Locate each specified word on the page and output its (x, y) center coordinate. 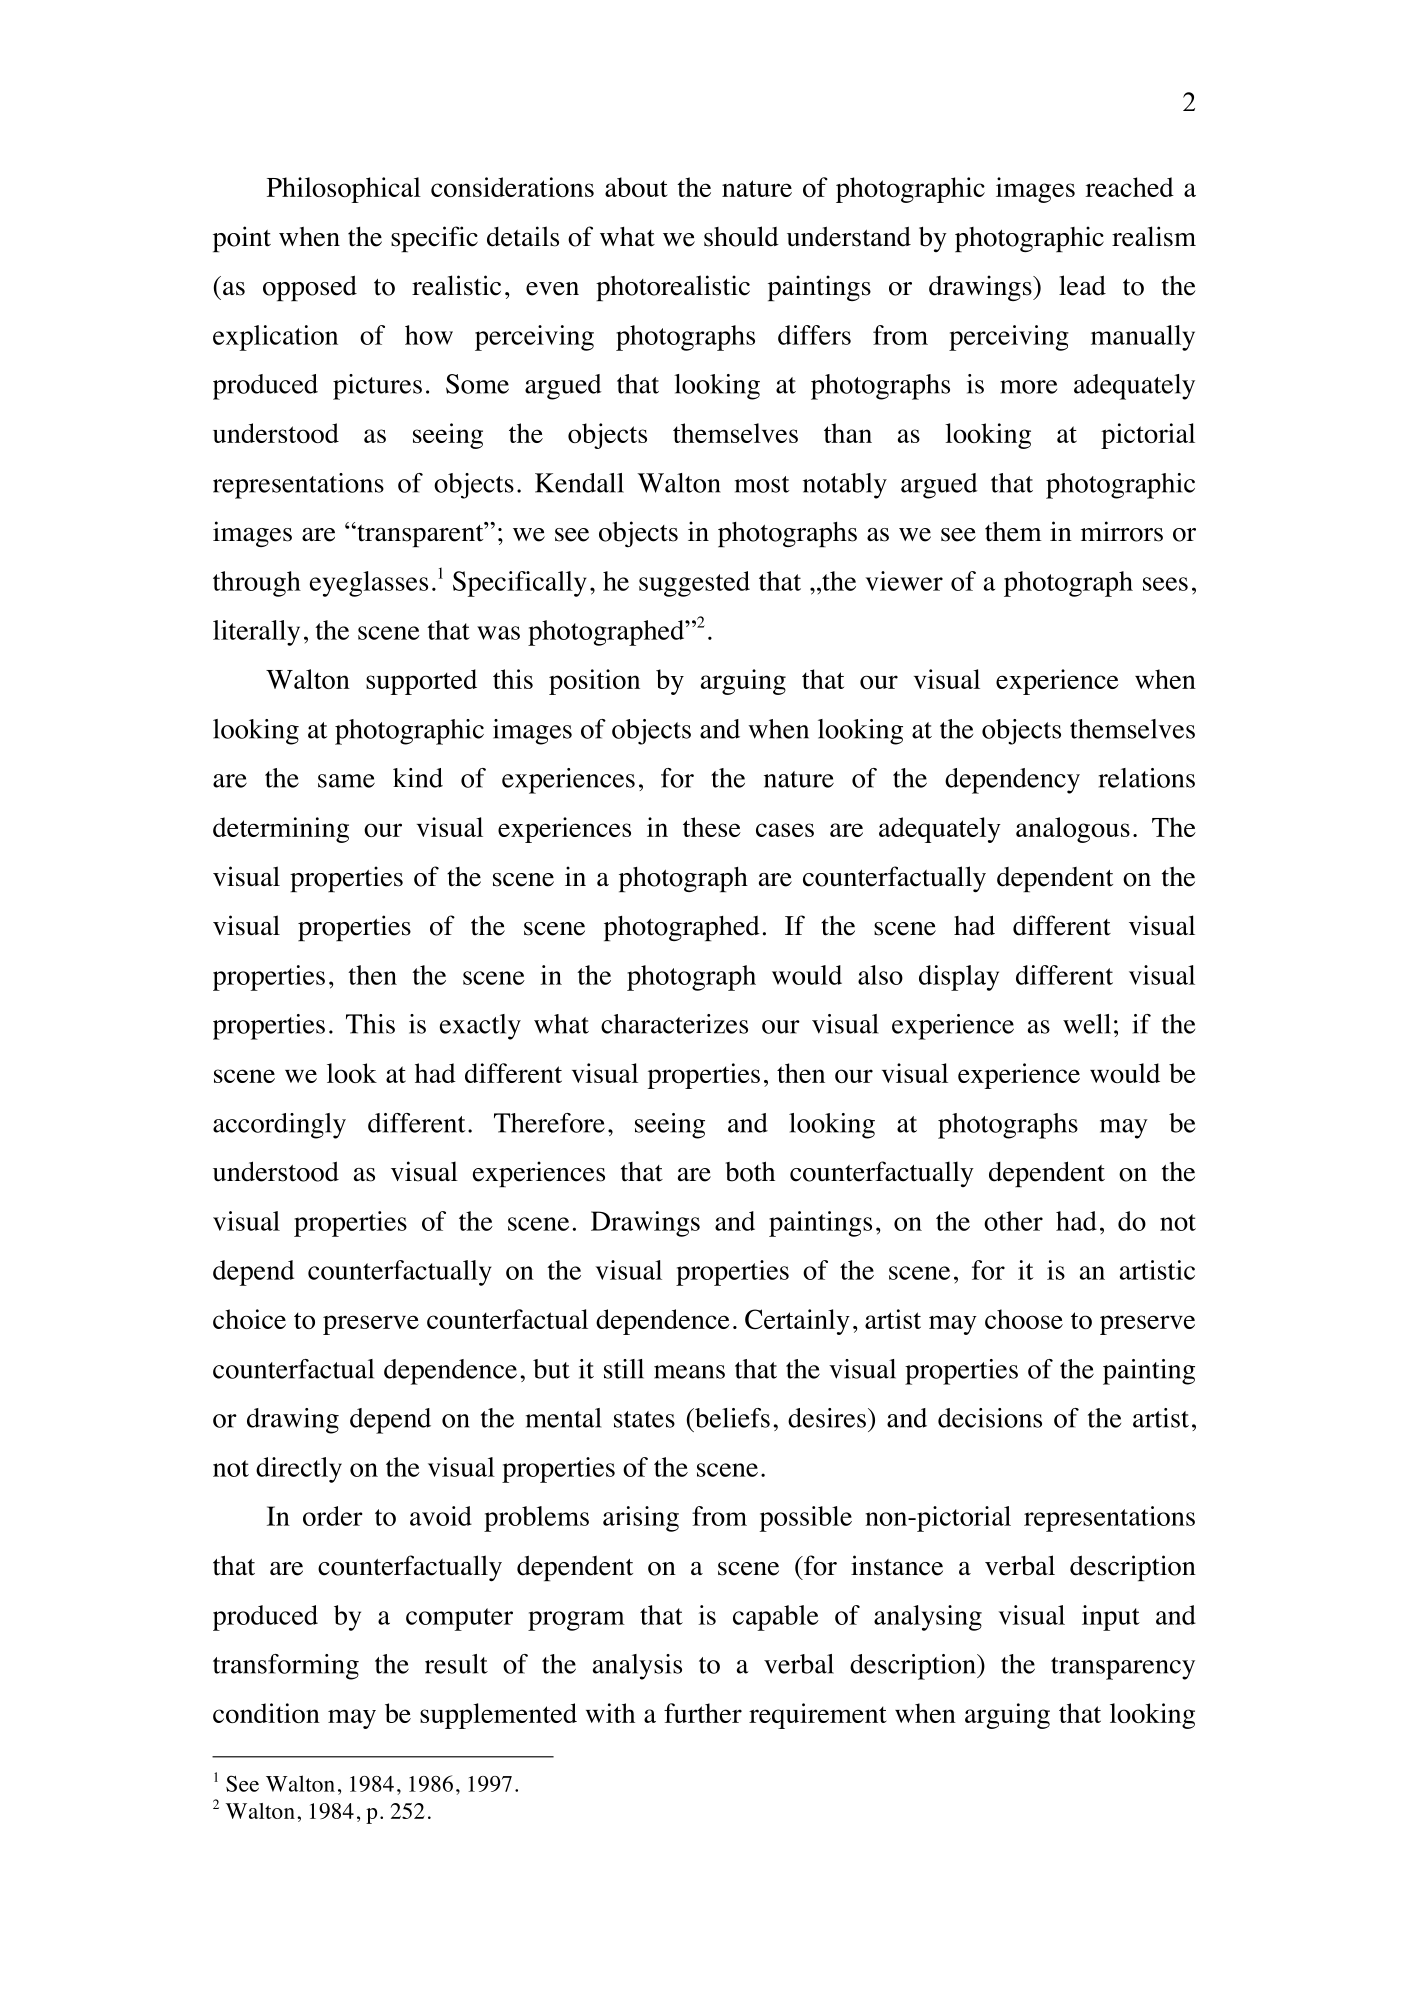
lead (1082, 285)
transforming (286, 1667)
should (741, 236)
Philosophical (344, 190)
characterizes (674, 1024)
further (703, 1713)
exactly (480, 1027)
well (1087, 1024)
